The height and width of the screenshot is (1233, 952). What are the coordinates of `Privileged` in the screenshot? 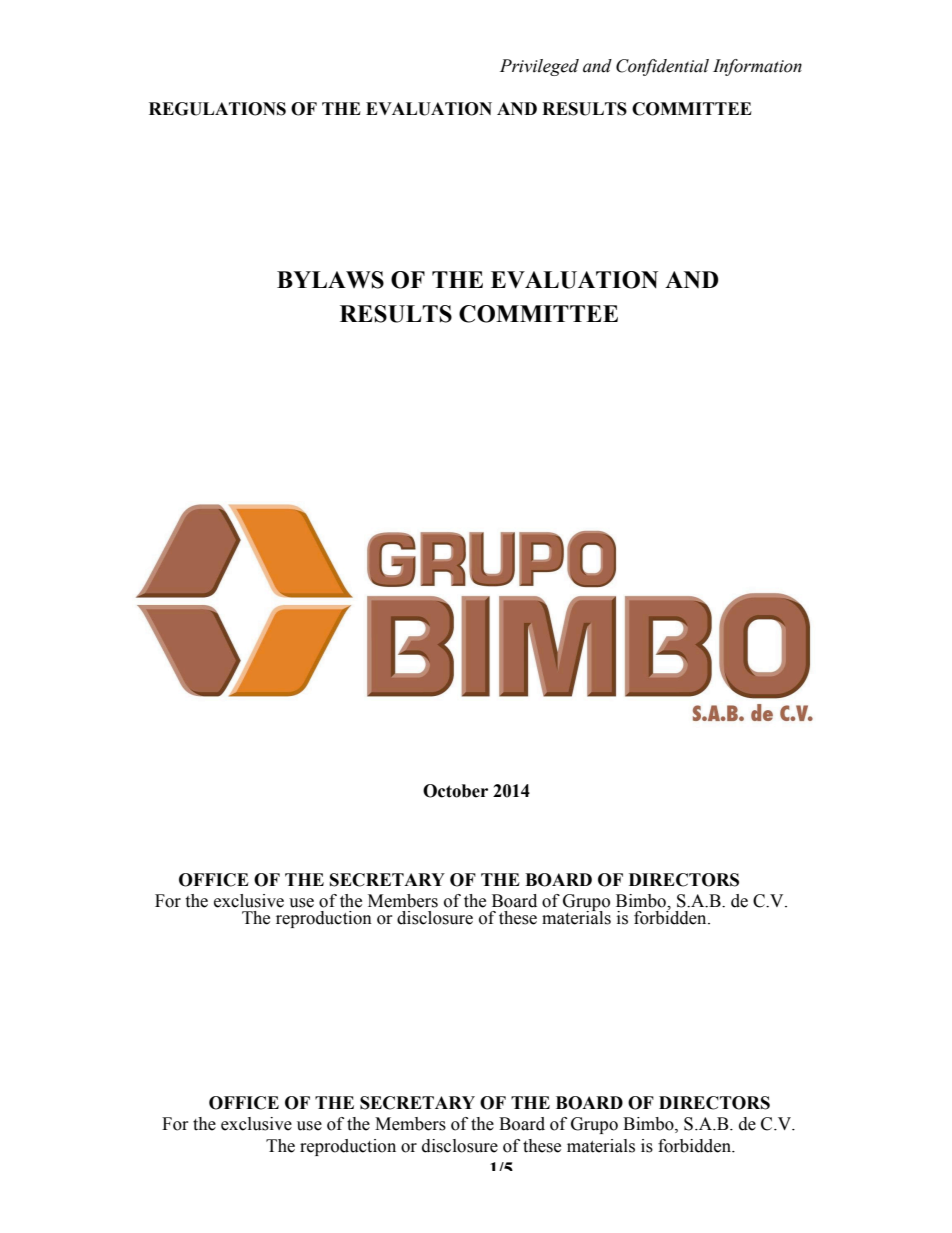 It's located at (539, 67).
